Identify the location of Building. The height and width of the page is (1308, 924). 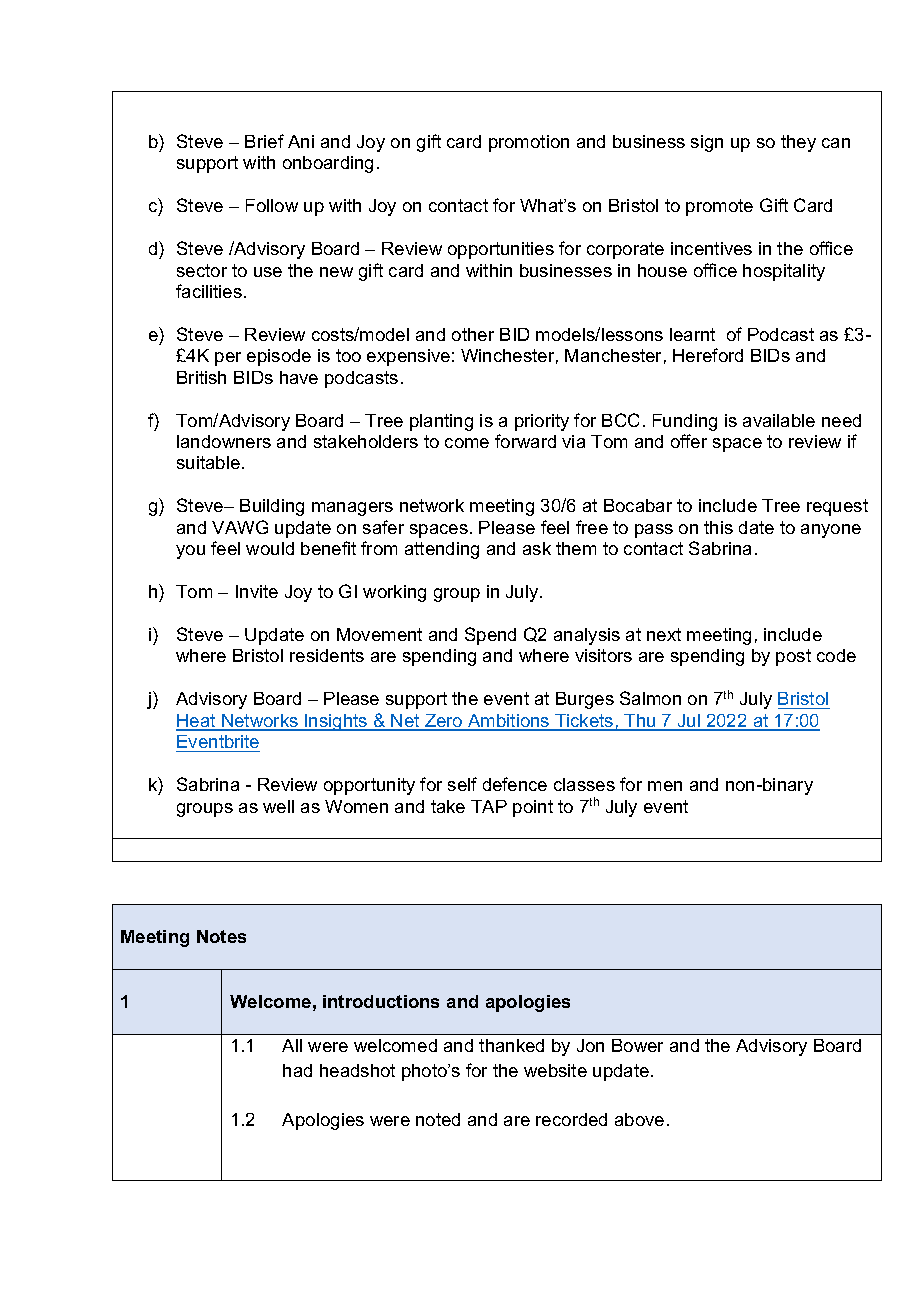
(272, 507).
